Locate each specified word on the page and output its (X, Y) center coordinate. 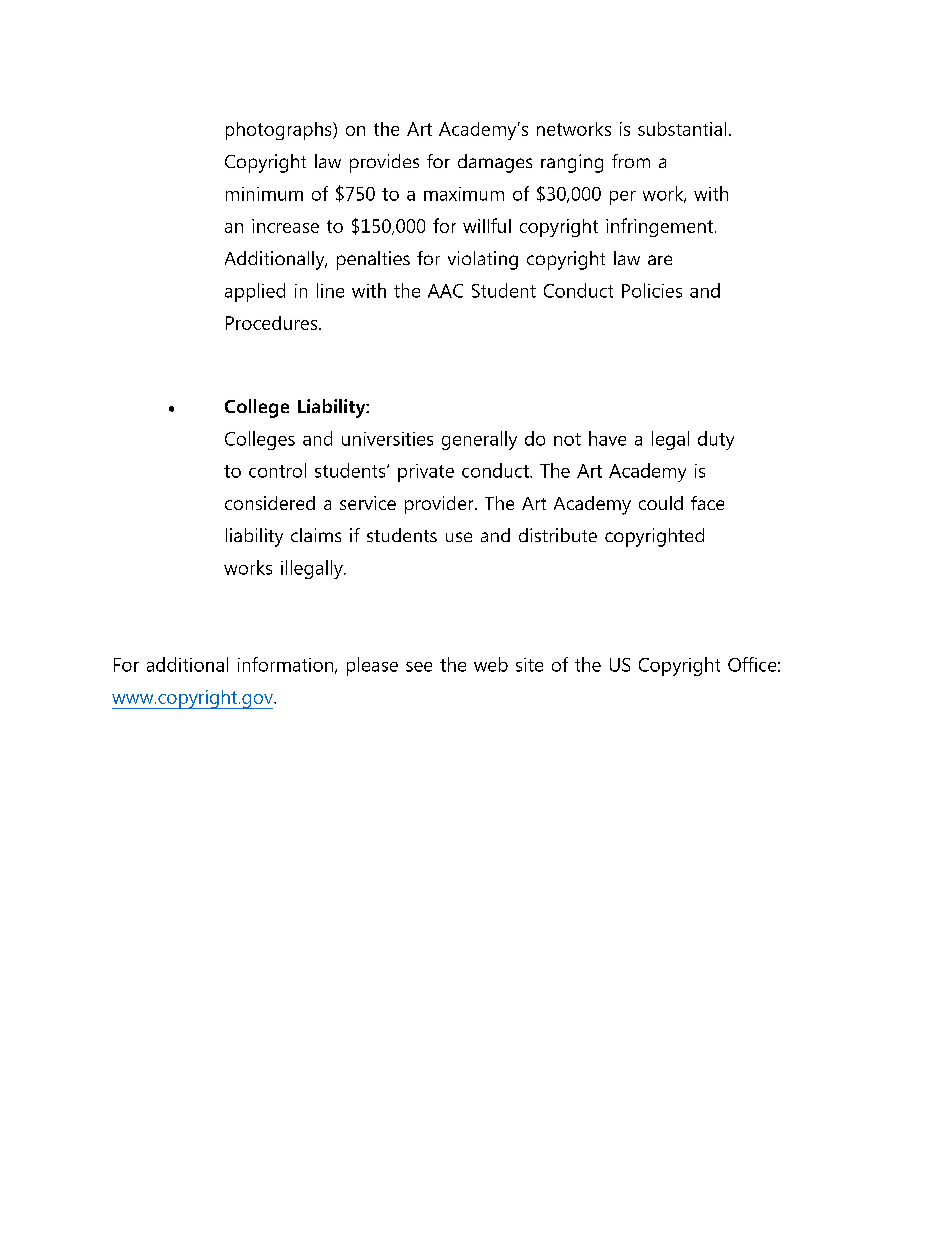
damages (495, 163)
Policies (652, 290)
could (661, 503)
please (372, 666)
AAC (445, 291)
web (491, 664)
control (277, 470)
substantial (682, 129)
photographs (280, 131)
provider (440, 505)
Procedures (273, 323)
